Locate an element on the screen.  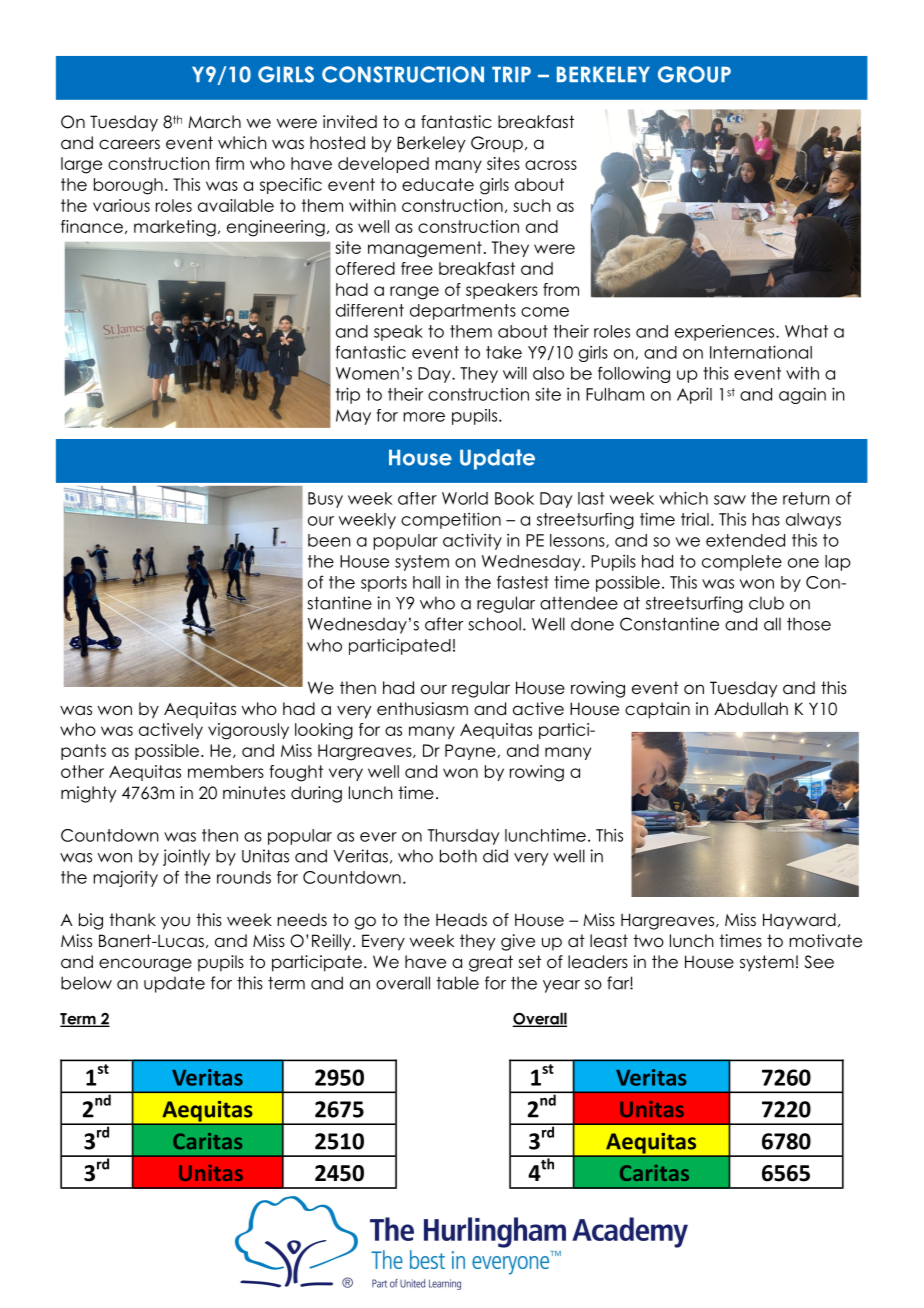
club is located at coordinates (766, 603).
